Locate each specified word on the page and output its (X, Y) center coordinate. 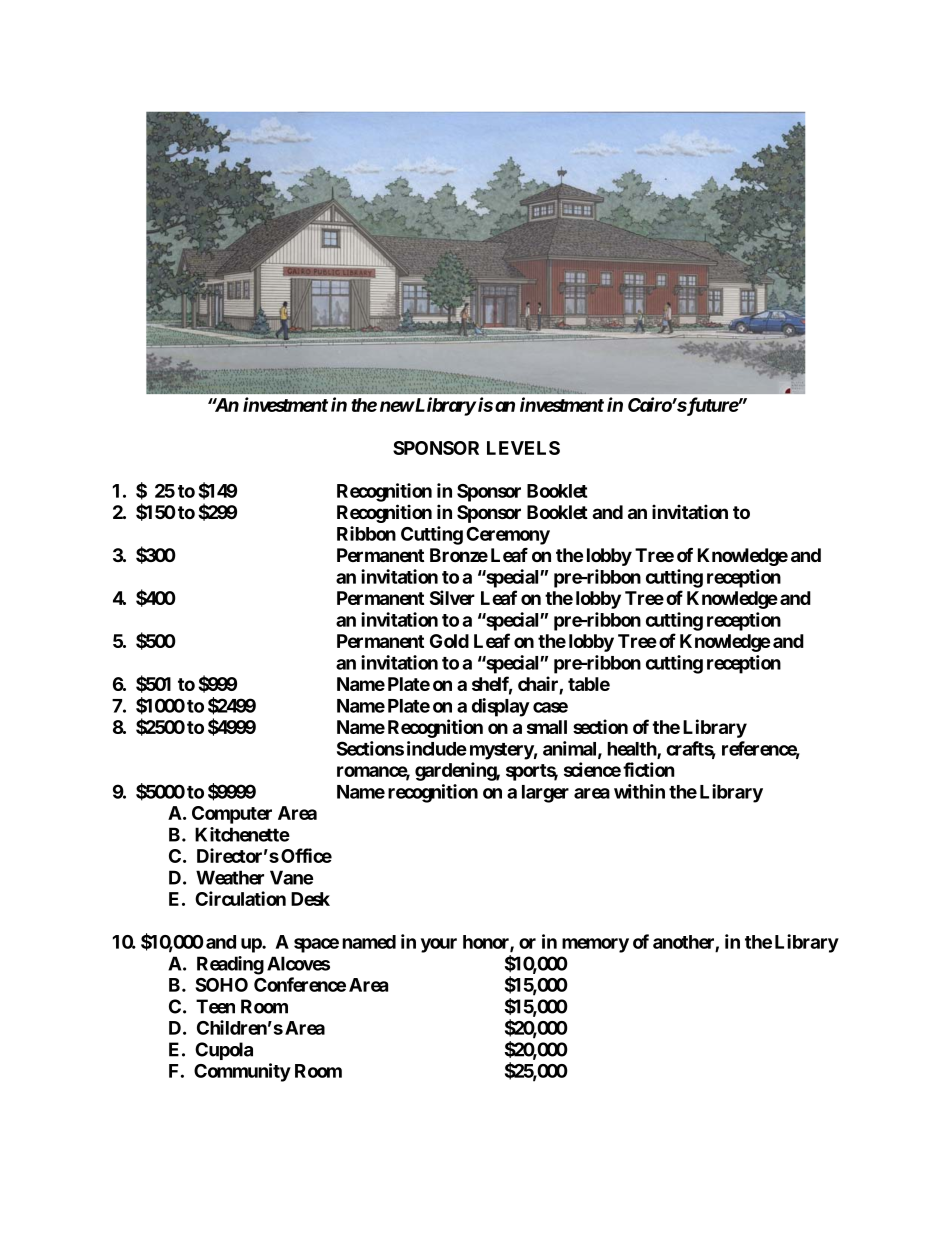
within (639, 791)
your (439, 945)
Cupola (224, 1051)
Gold (449, 641)
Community (242, 1072)
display (501, 707)
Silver (452, 597)
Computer (232, 815)
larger (545, 794)
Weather (230, 877)
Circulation (240, 898)
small (547, 727)
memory (595, 945)
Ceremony (508, 536)
